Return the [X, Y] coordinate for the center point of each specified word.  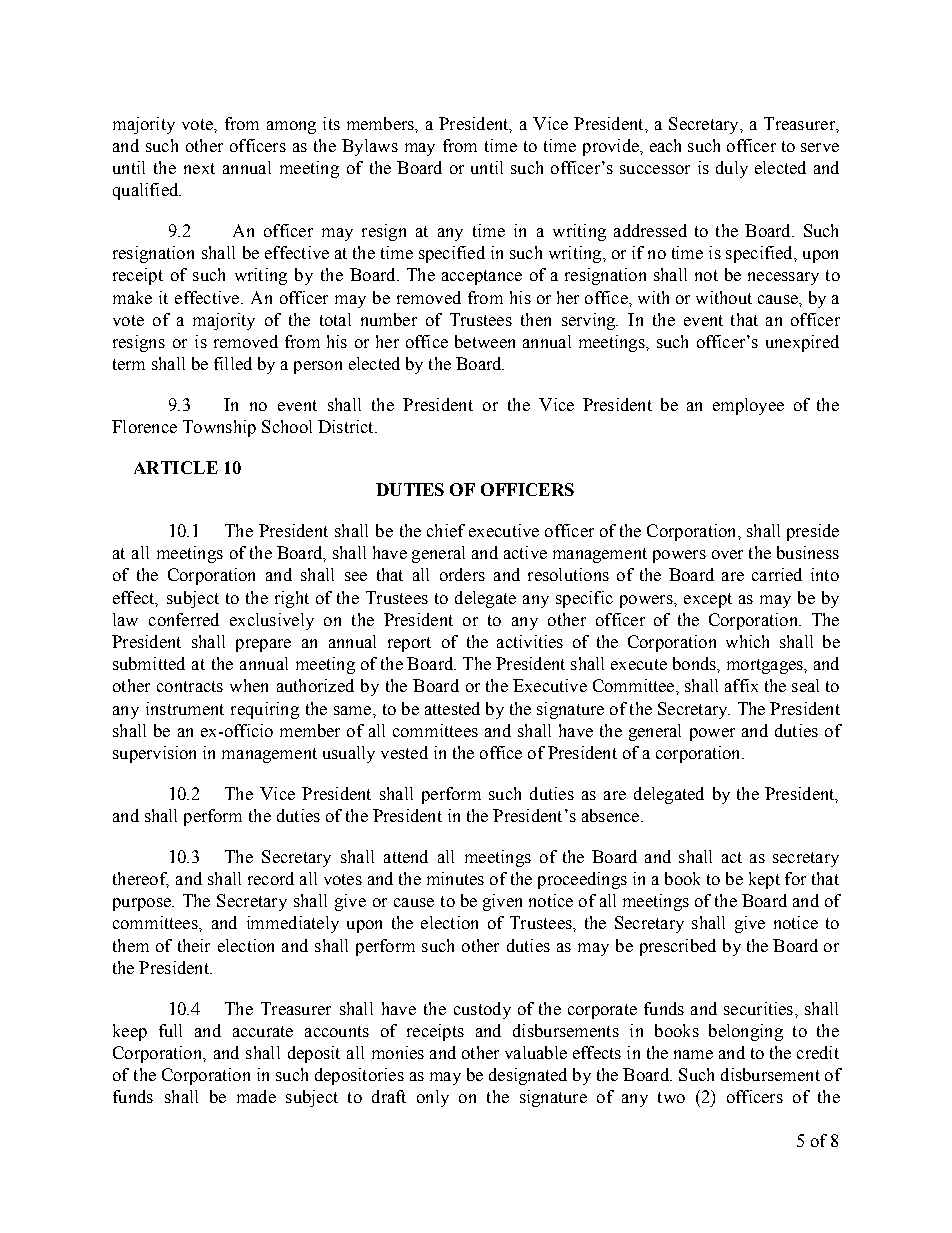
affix [741, 685]
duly [732, 169]
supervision [154, 754]
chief [446, 530]
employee [748, 406]
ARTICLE [176, 467]
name [693, 1054]
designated [528, 1076]
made [256, 1096]
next [199, 168]
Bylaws [370, 147]
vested [404, 752]
